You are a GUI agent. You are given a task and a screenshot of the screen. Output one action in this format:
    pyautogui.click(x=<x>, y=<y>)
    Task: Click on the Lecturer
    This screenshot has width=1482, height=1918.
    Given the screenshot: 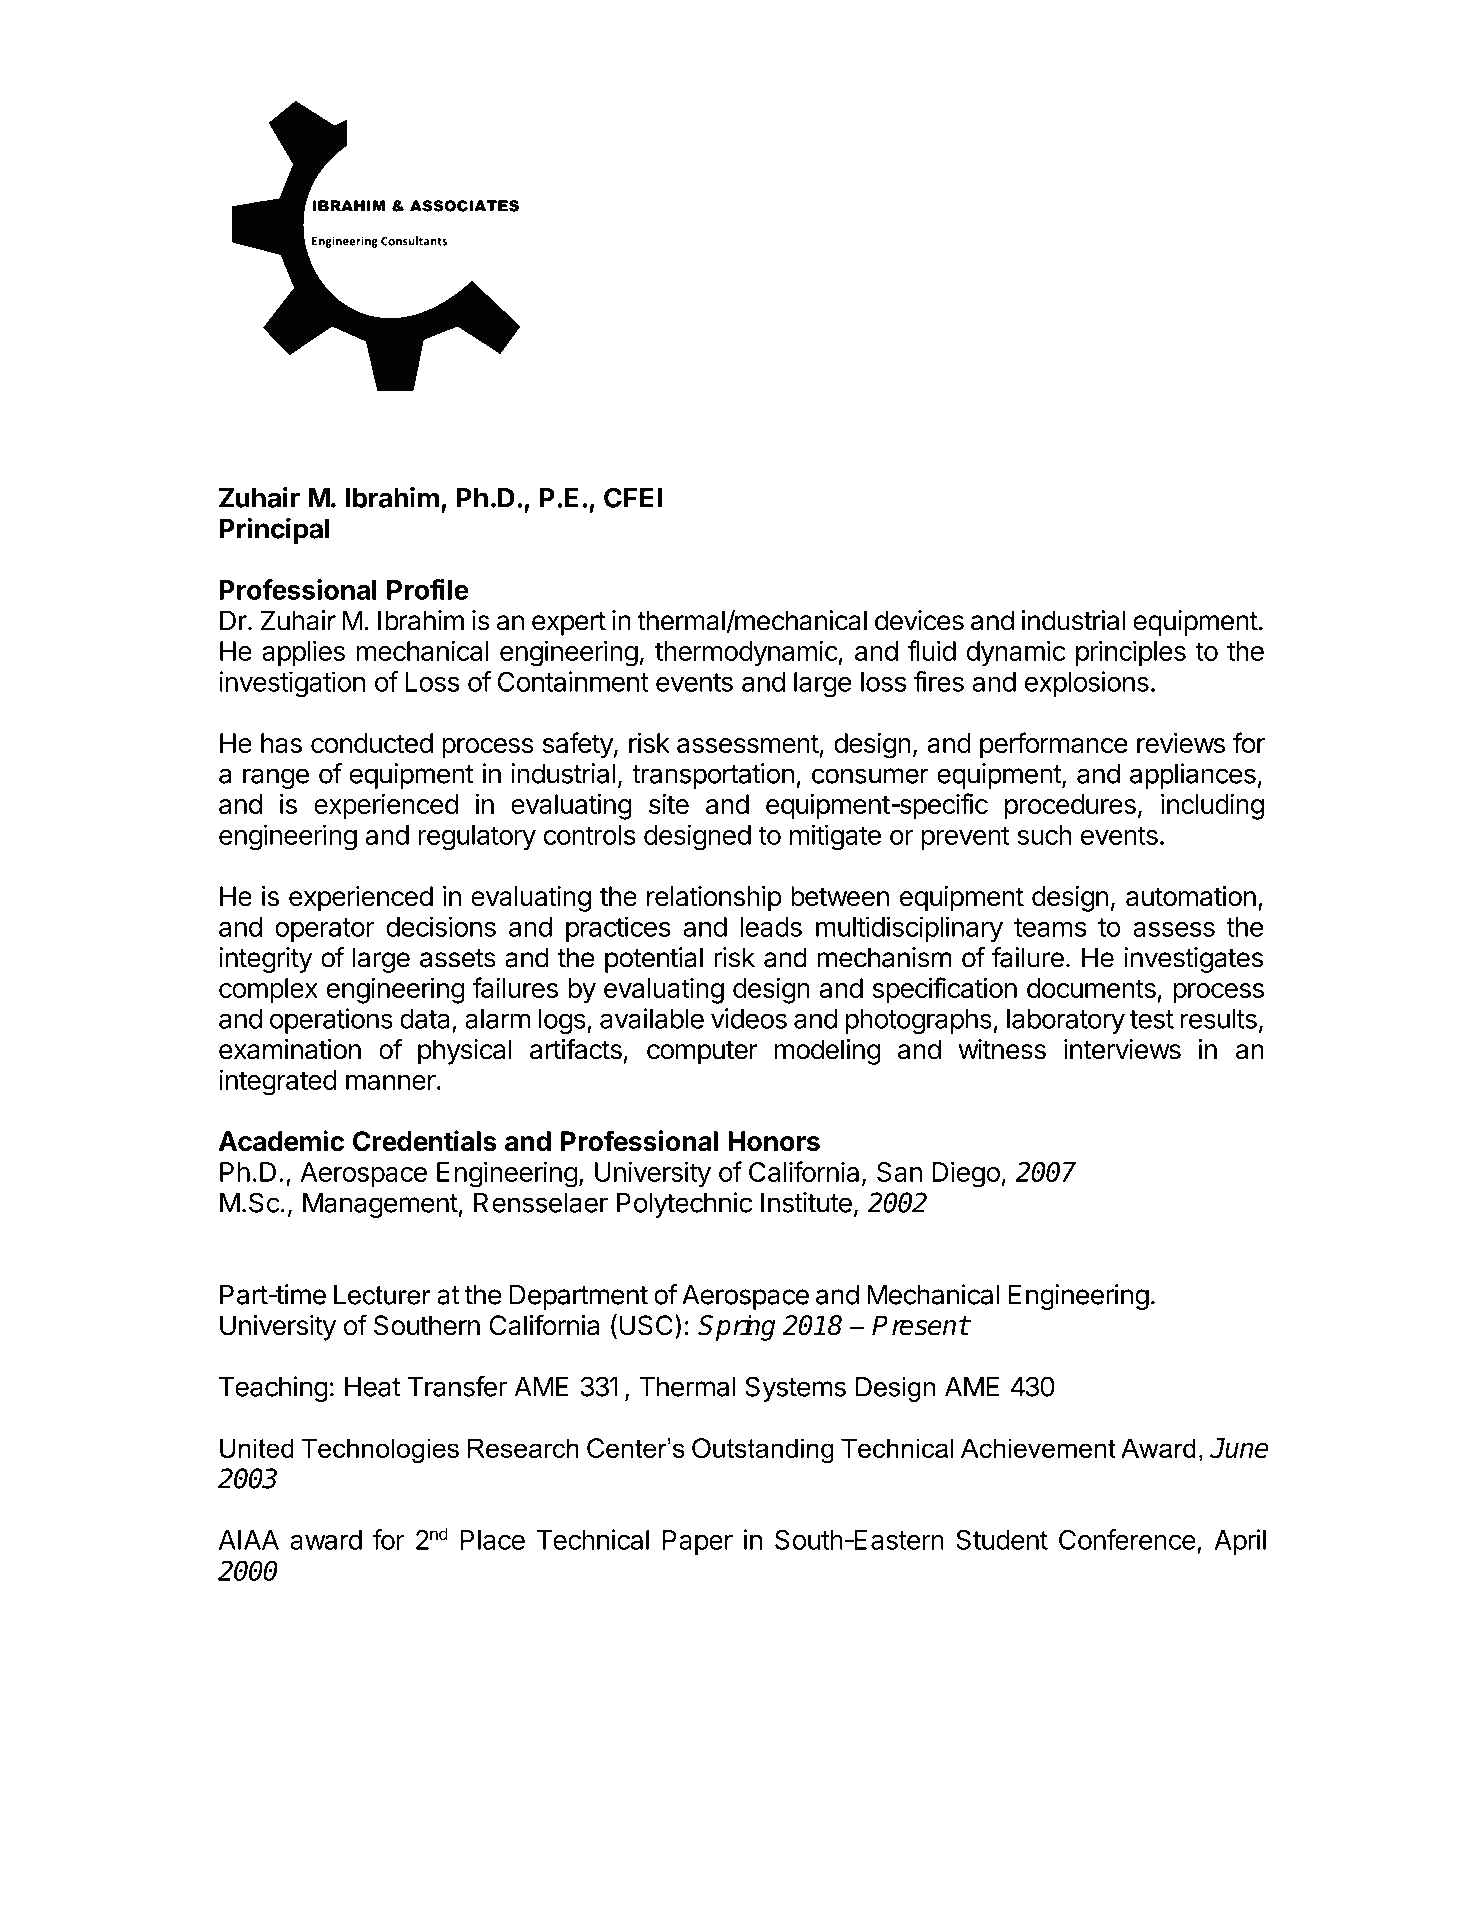 What is the action you would take?
    pyautogui.click(x=382, y=1295)
